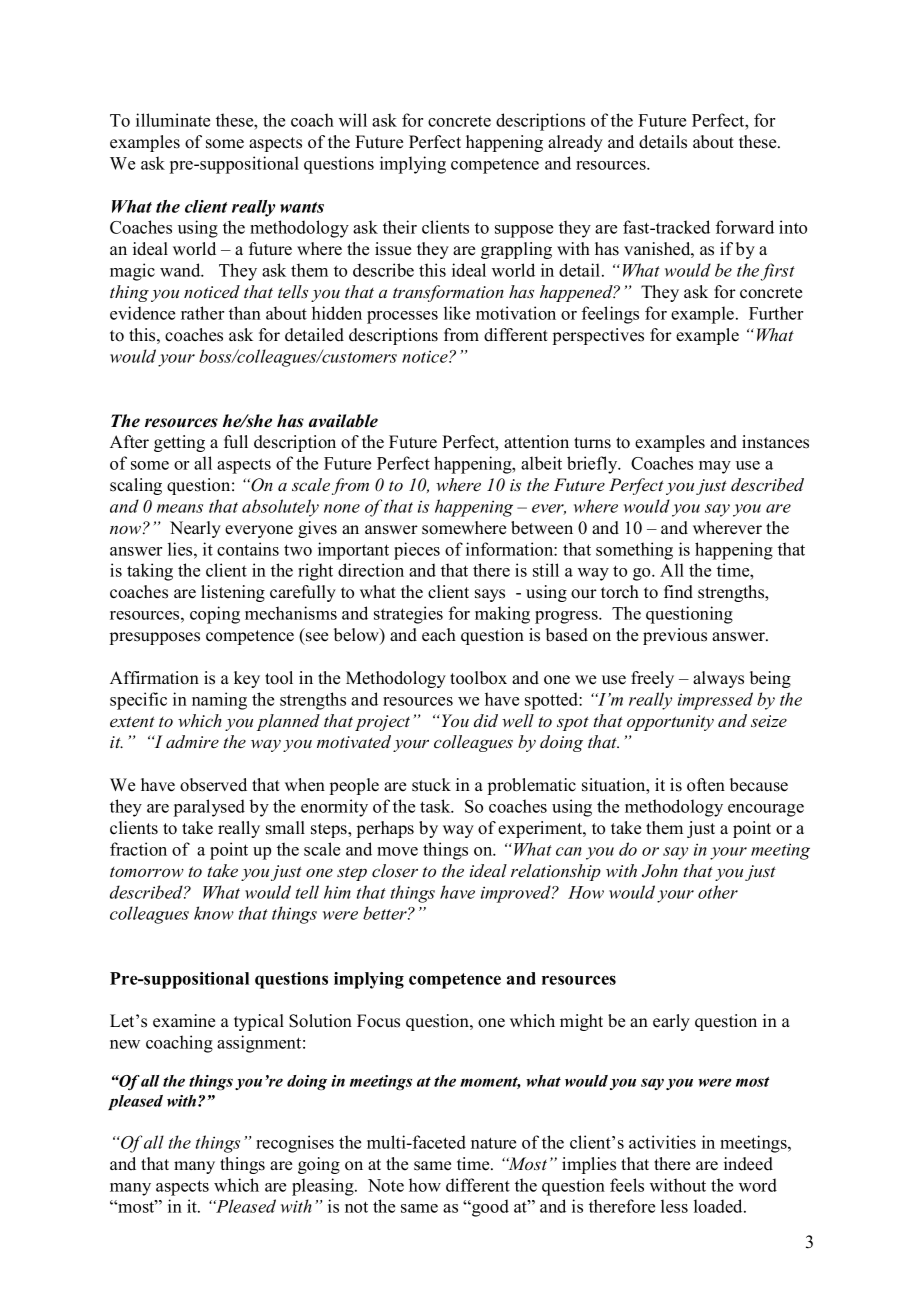 The image size is (924, 1308). Describe the element at coordinates (417, 551) in the image. I see `pieces` at that location.
